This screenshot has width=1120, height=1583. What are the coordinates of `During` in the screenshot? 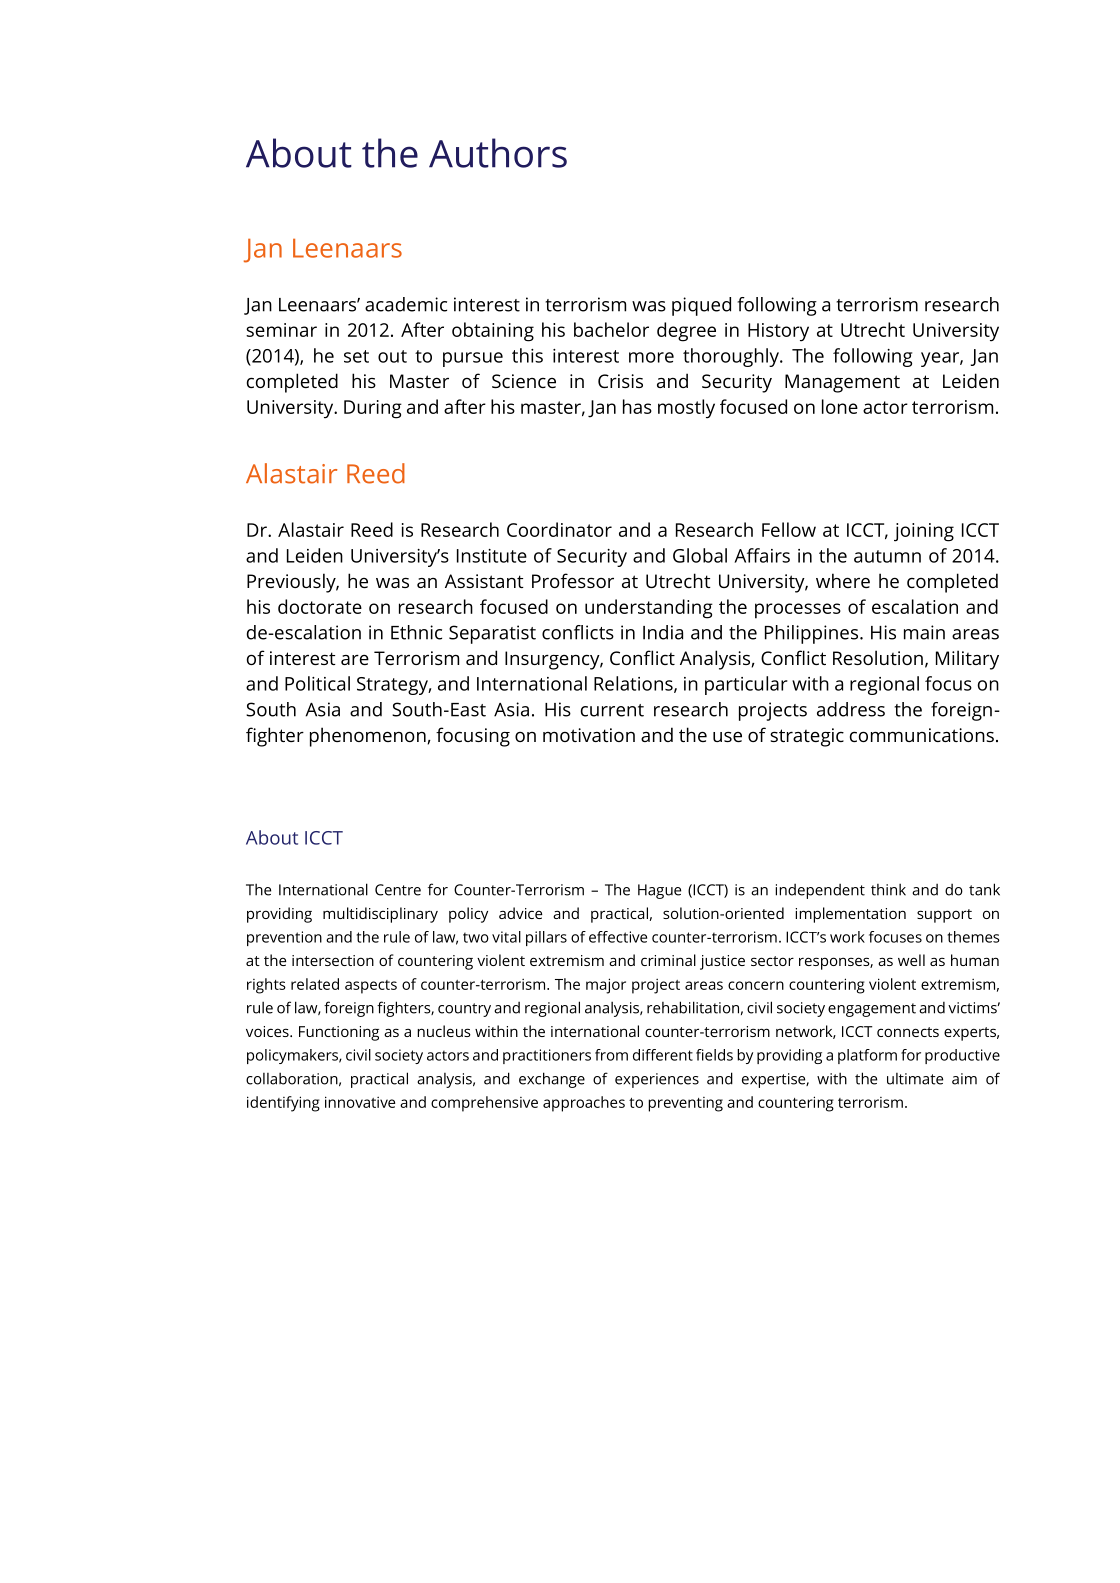 It's located at (373, 409).
